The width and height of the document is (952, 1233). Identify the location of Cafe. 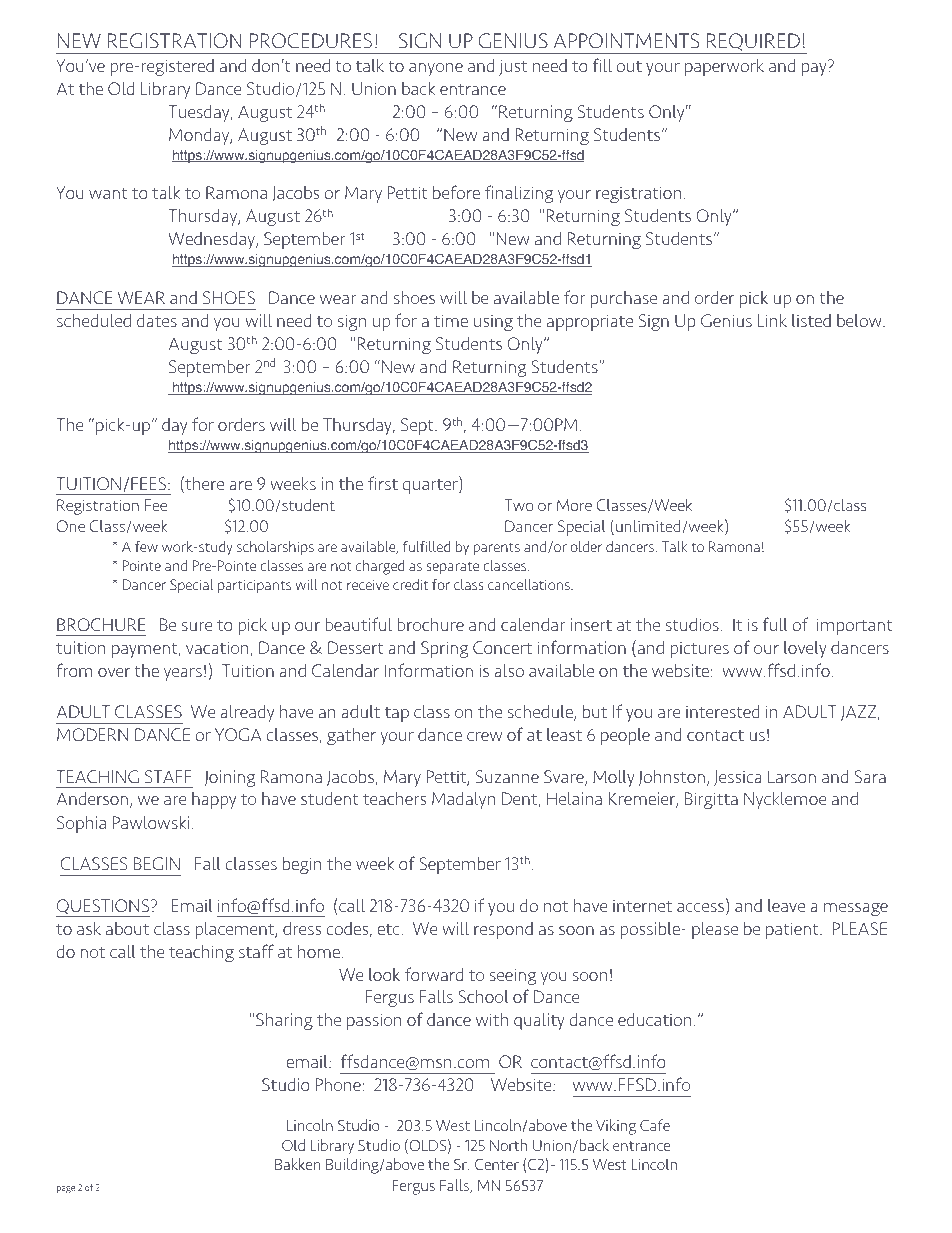
(655, 1125).
